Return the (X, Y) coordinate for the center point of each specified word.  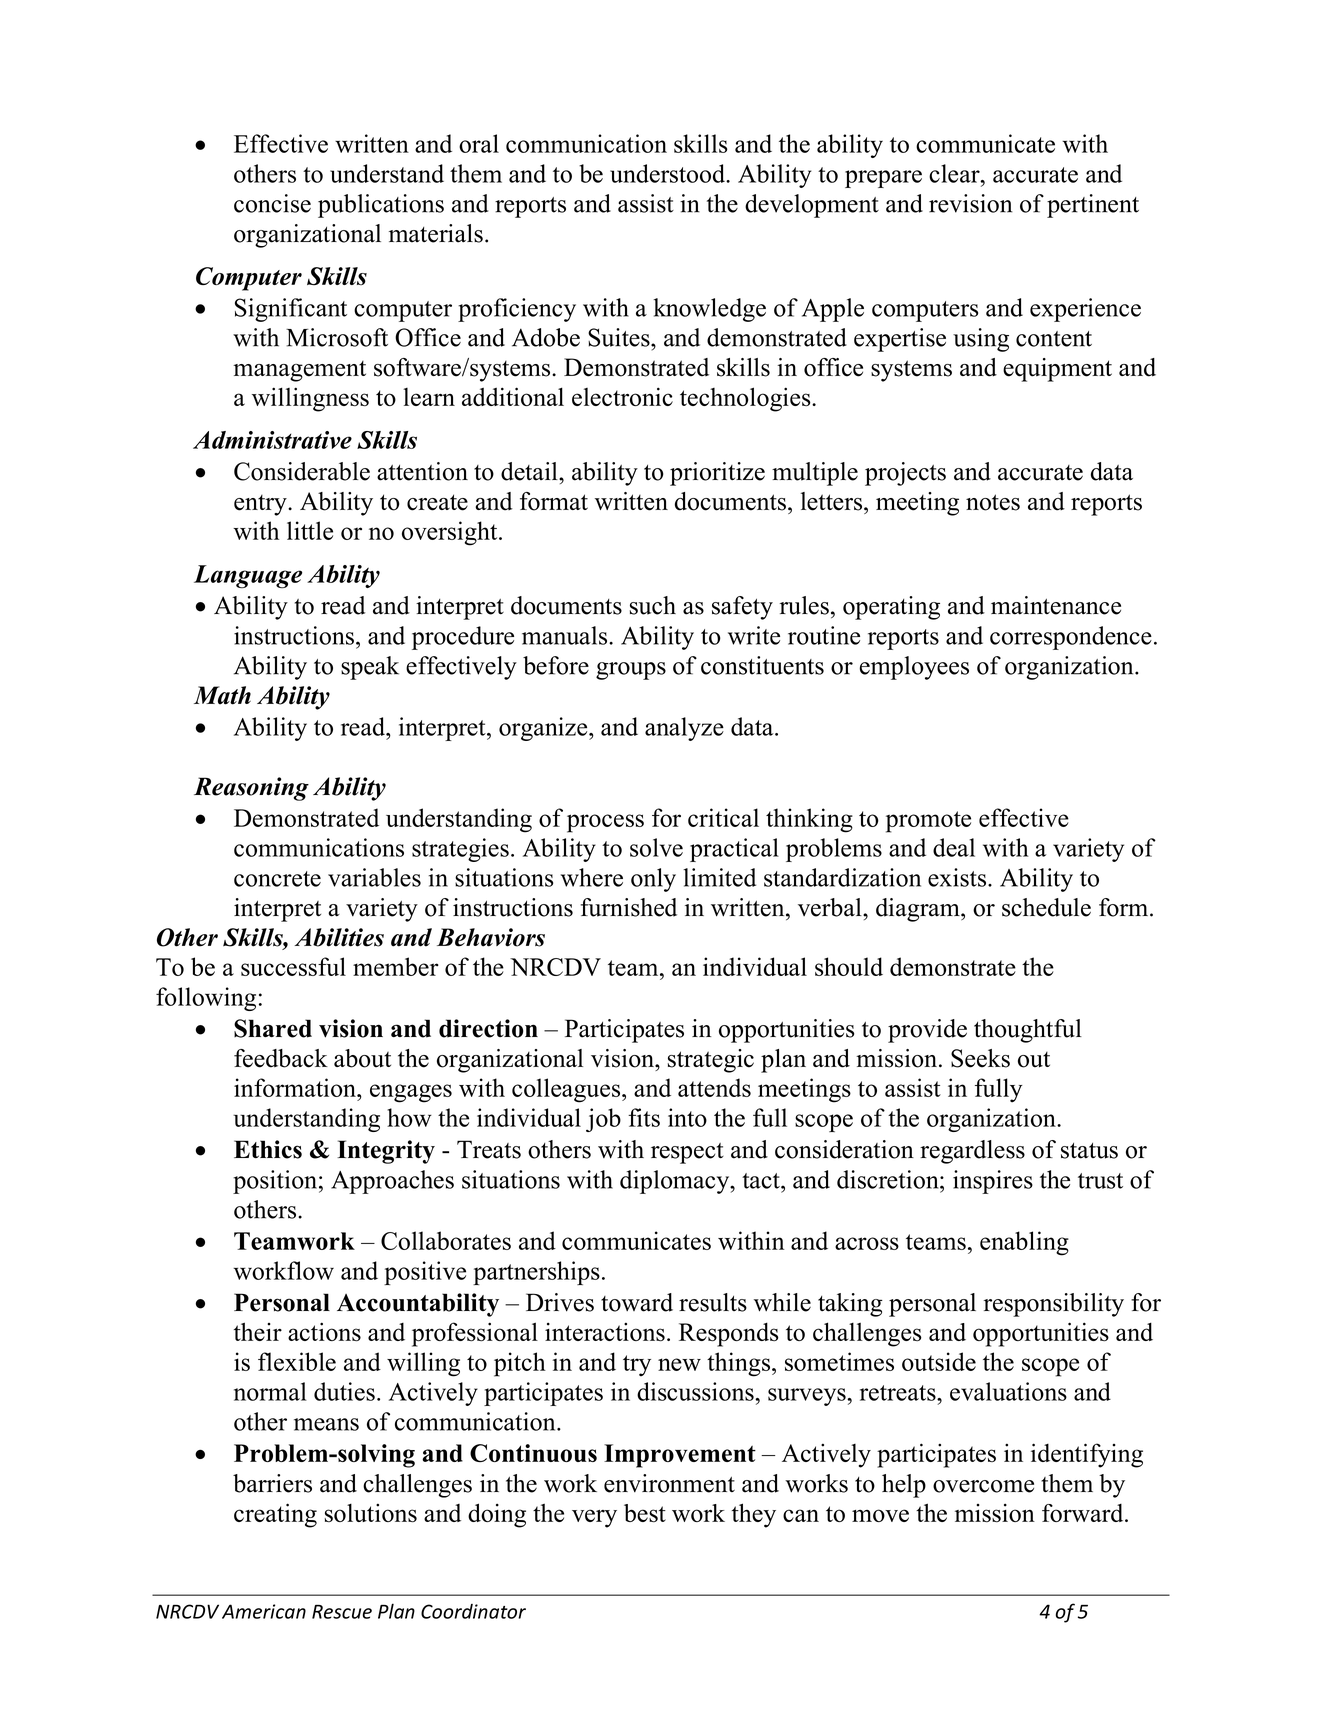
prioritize (717, 474)
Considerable (302, 471)
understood (668, 173)
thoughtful (1028, 1031)
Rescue (342, 1612)
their (258, 1331)
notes (993, 502)
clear (955, 173)
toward (637, 1302)
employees (914, 668)
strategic (711, 1061)
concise (272, 203)
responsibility (1054, 1305)
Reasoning (251, 789)
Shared (273, 1028)
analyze (684, 729)
